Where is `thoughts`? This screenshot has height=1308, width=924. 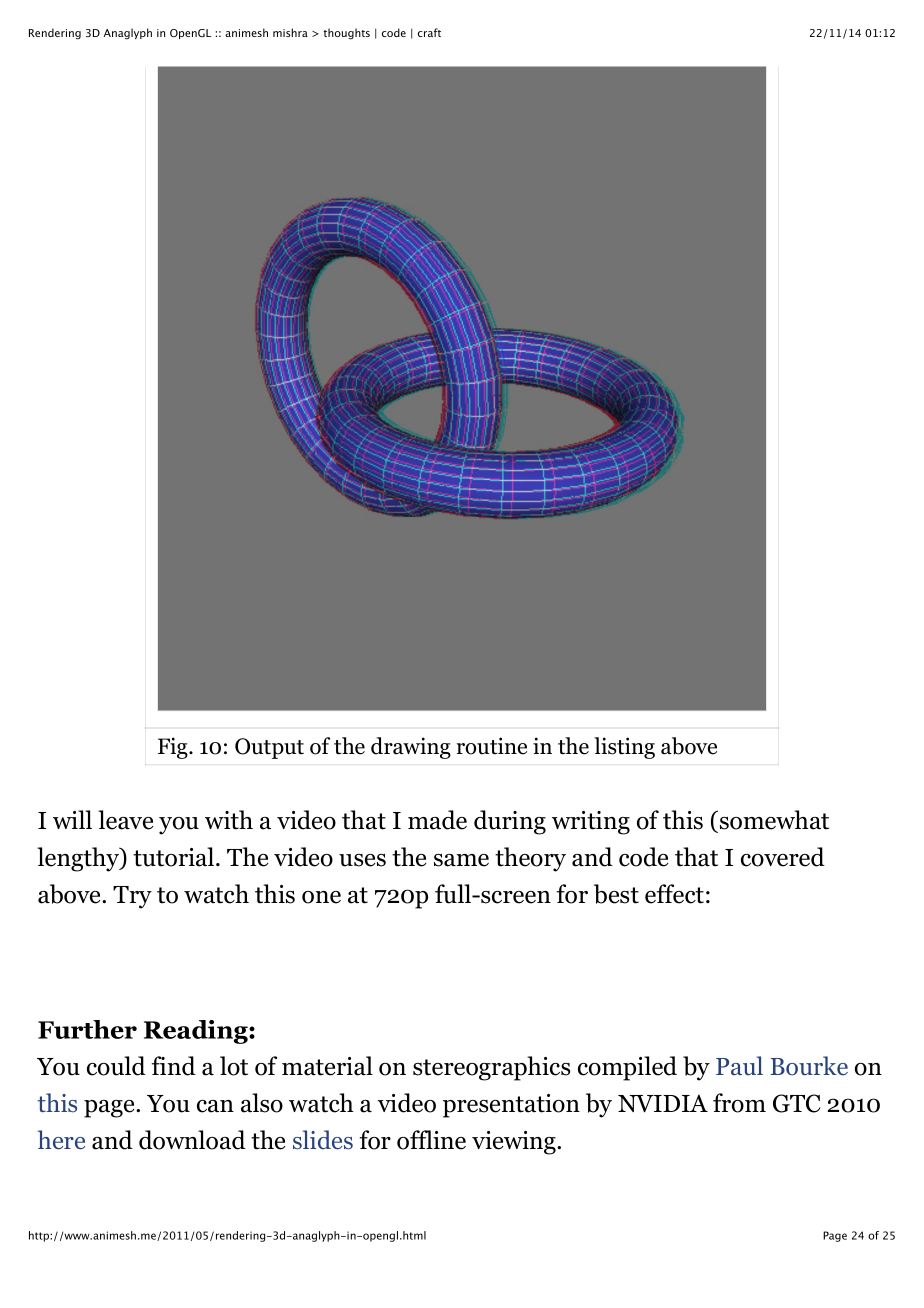
thoughts is located at coordinates (346, 34).
